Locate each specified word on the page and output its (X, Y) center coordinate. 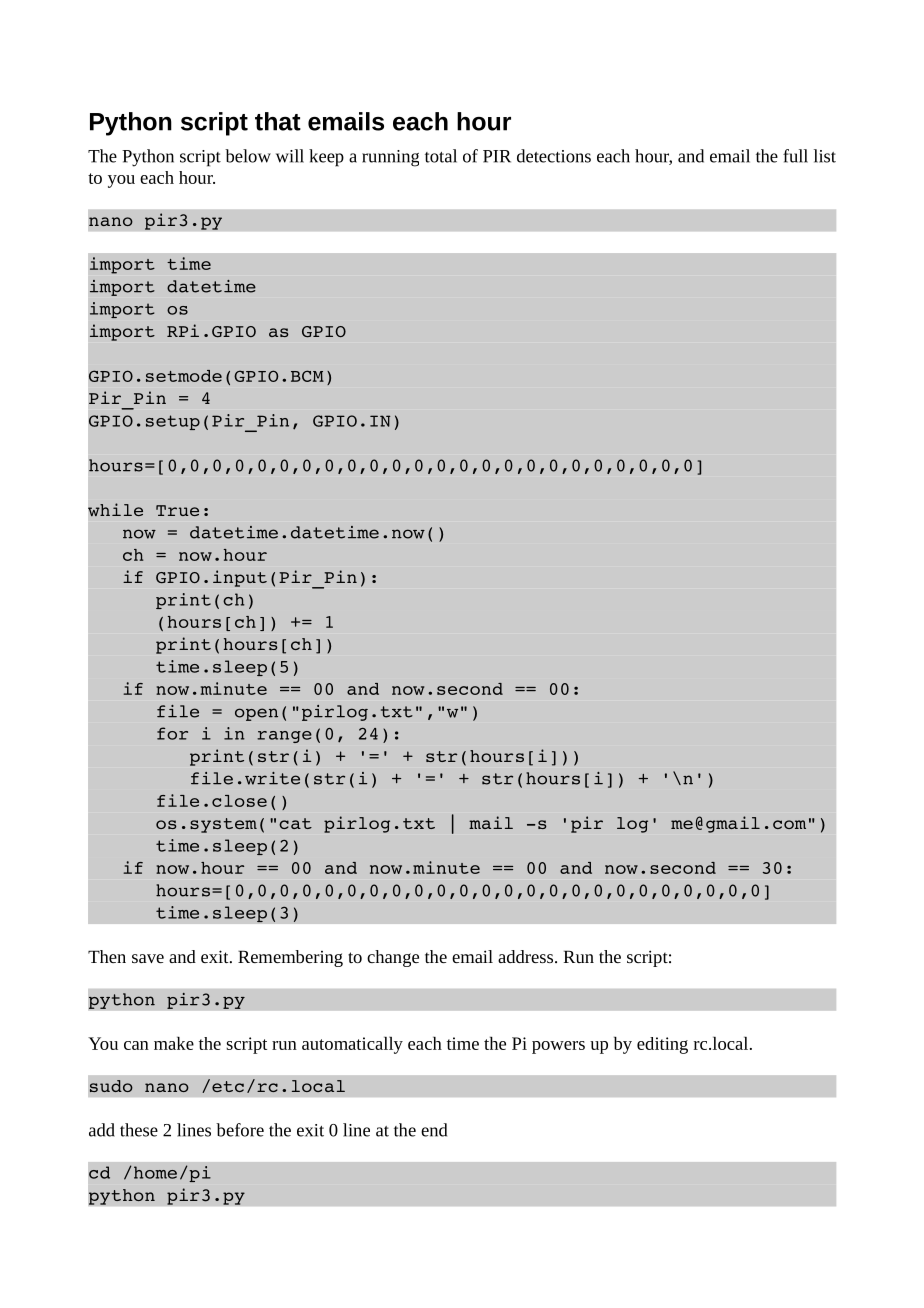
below (248, 156)
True (177, 510)
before (240, 1130)
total (441, 156)
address (527, 956)
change (393, 958)
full (795, 156)
